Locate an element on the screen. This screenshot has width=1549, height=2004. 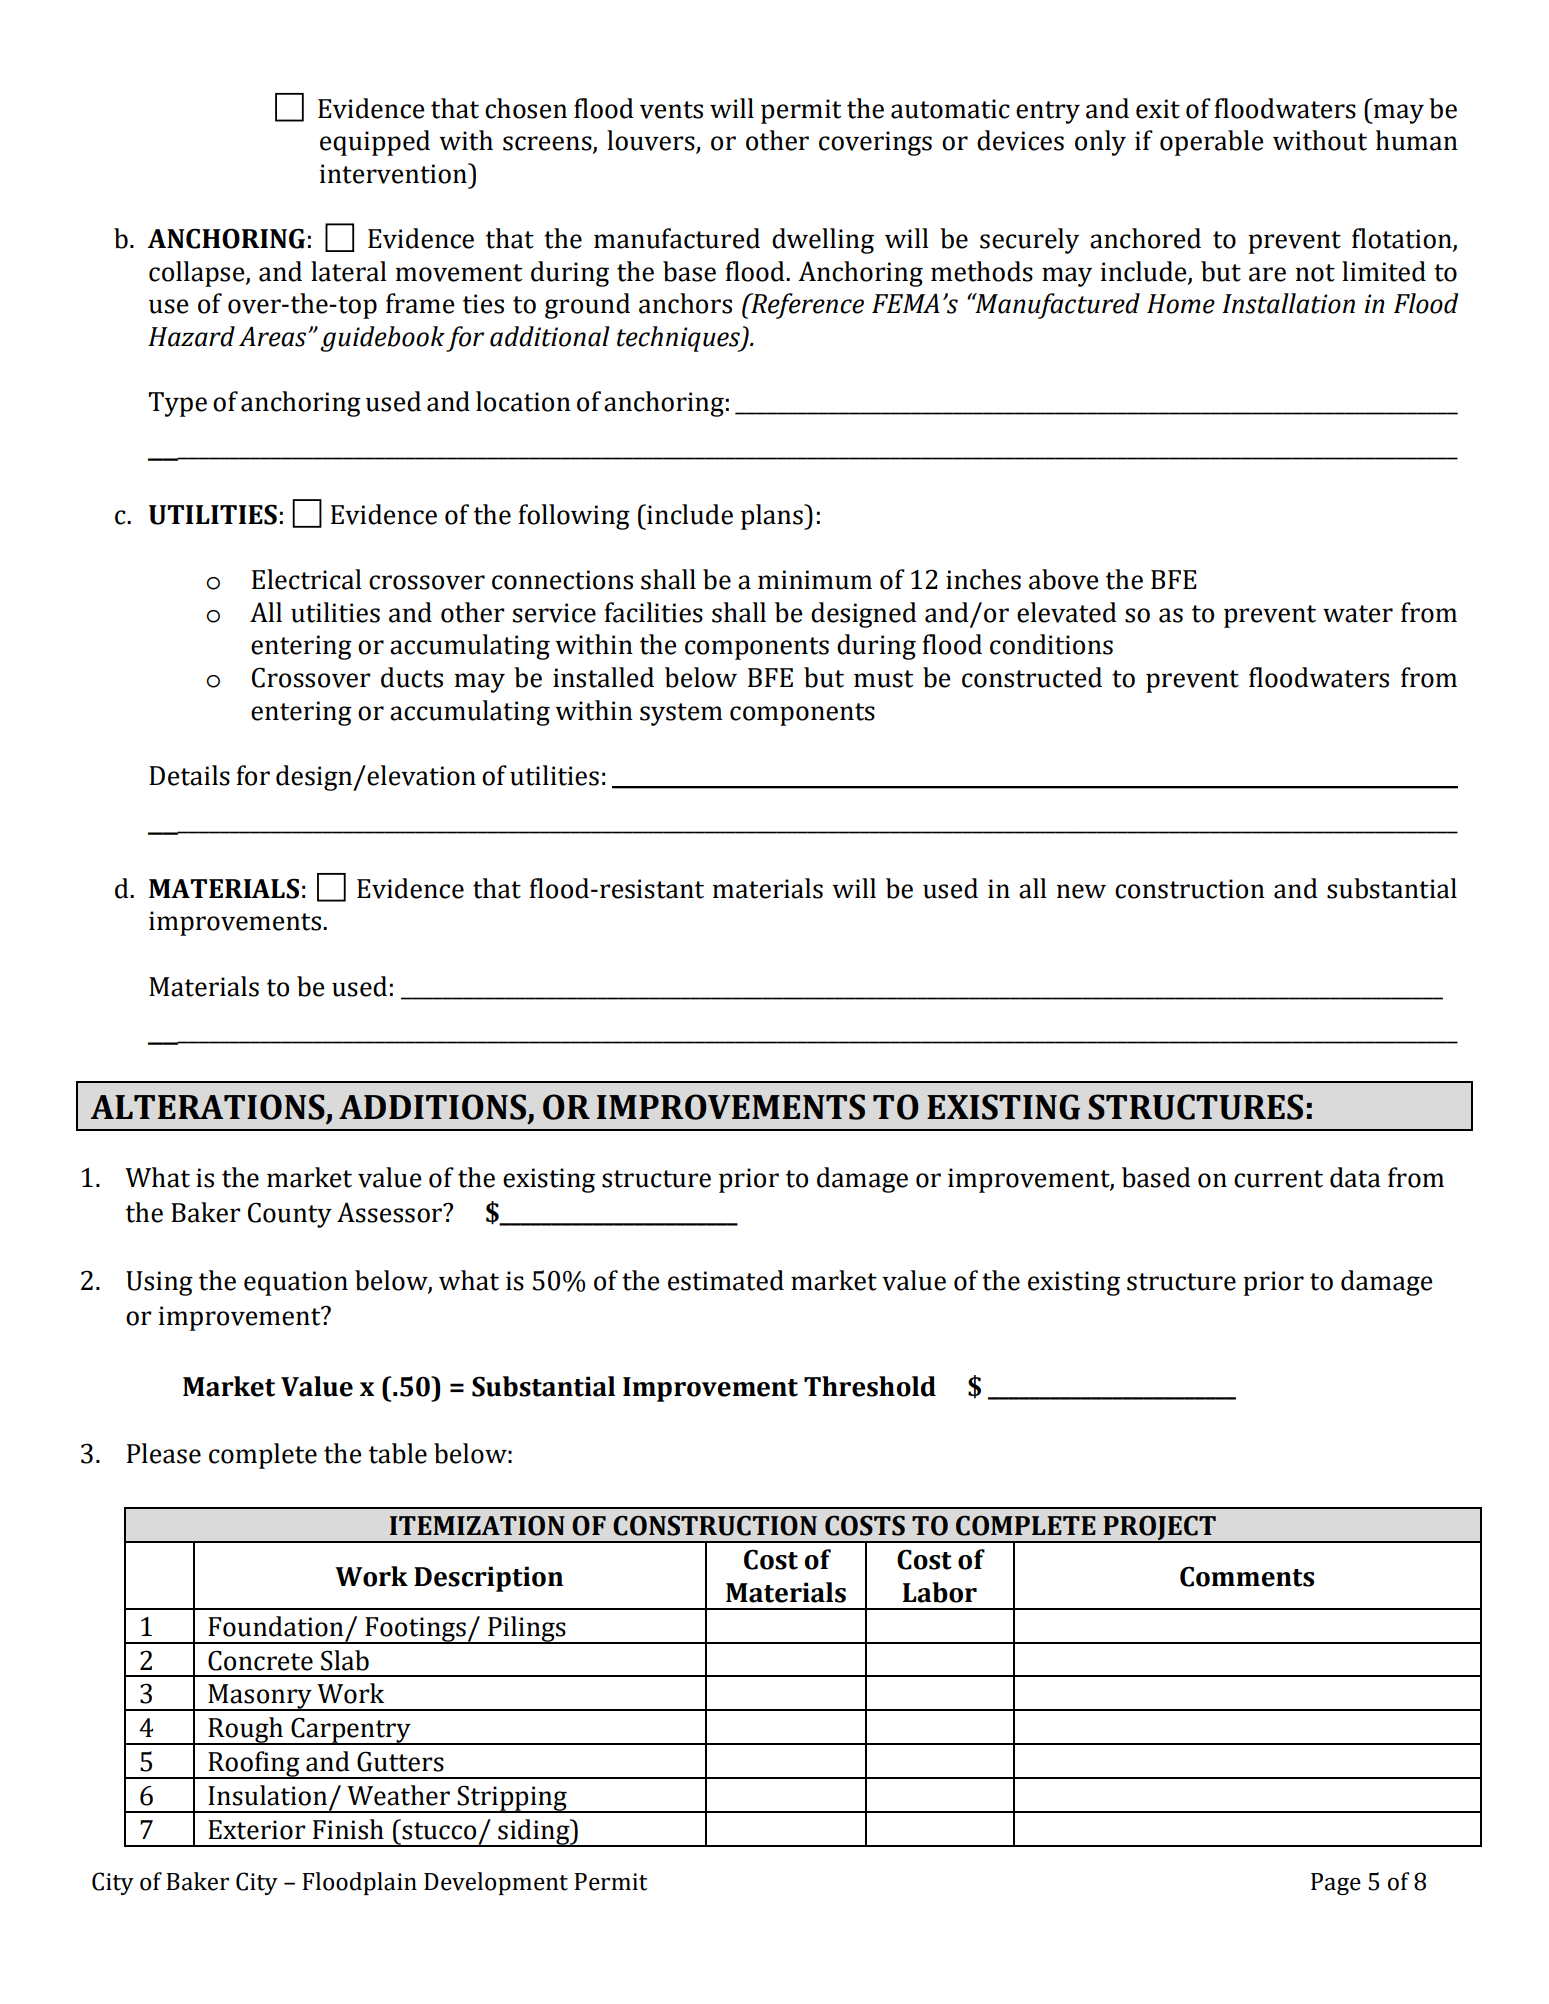
ducts is located at coordinates (412, 677).
